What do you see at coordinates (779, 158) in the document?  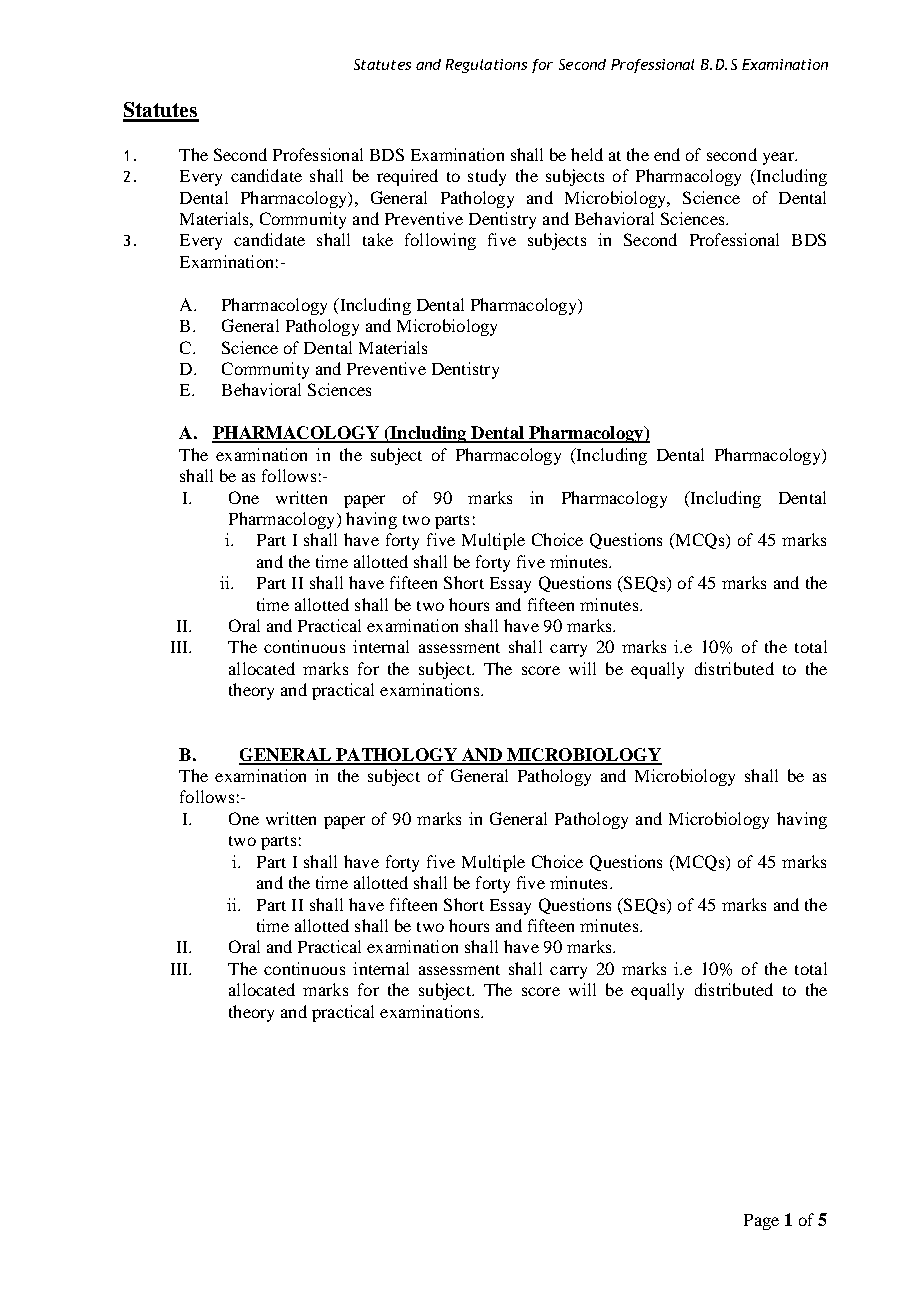 I see `year` at bounding box center [779, 158].
